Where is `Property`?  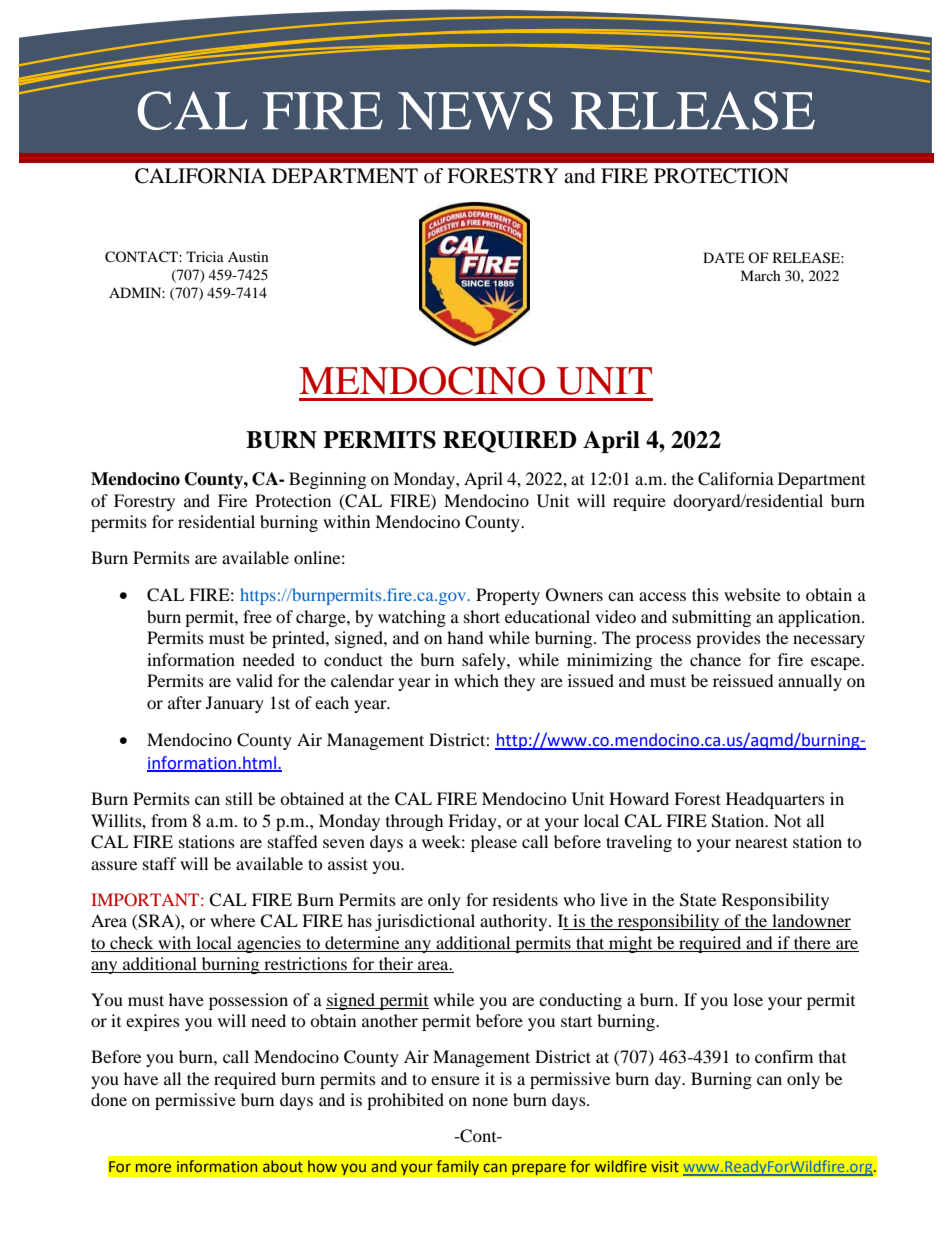
Property is located at coordinates (508, 596).
